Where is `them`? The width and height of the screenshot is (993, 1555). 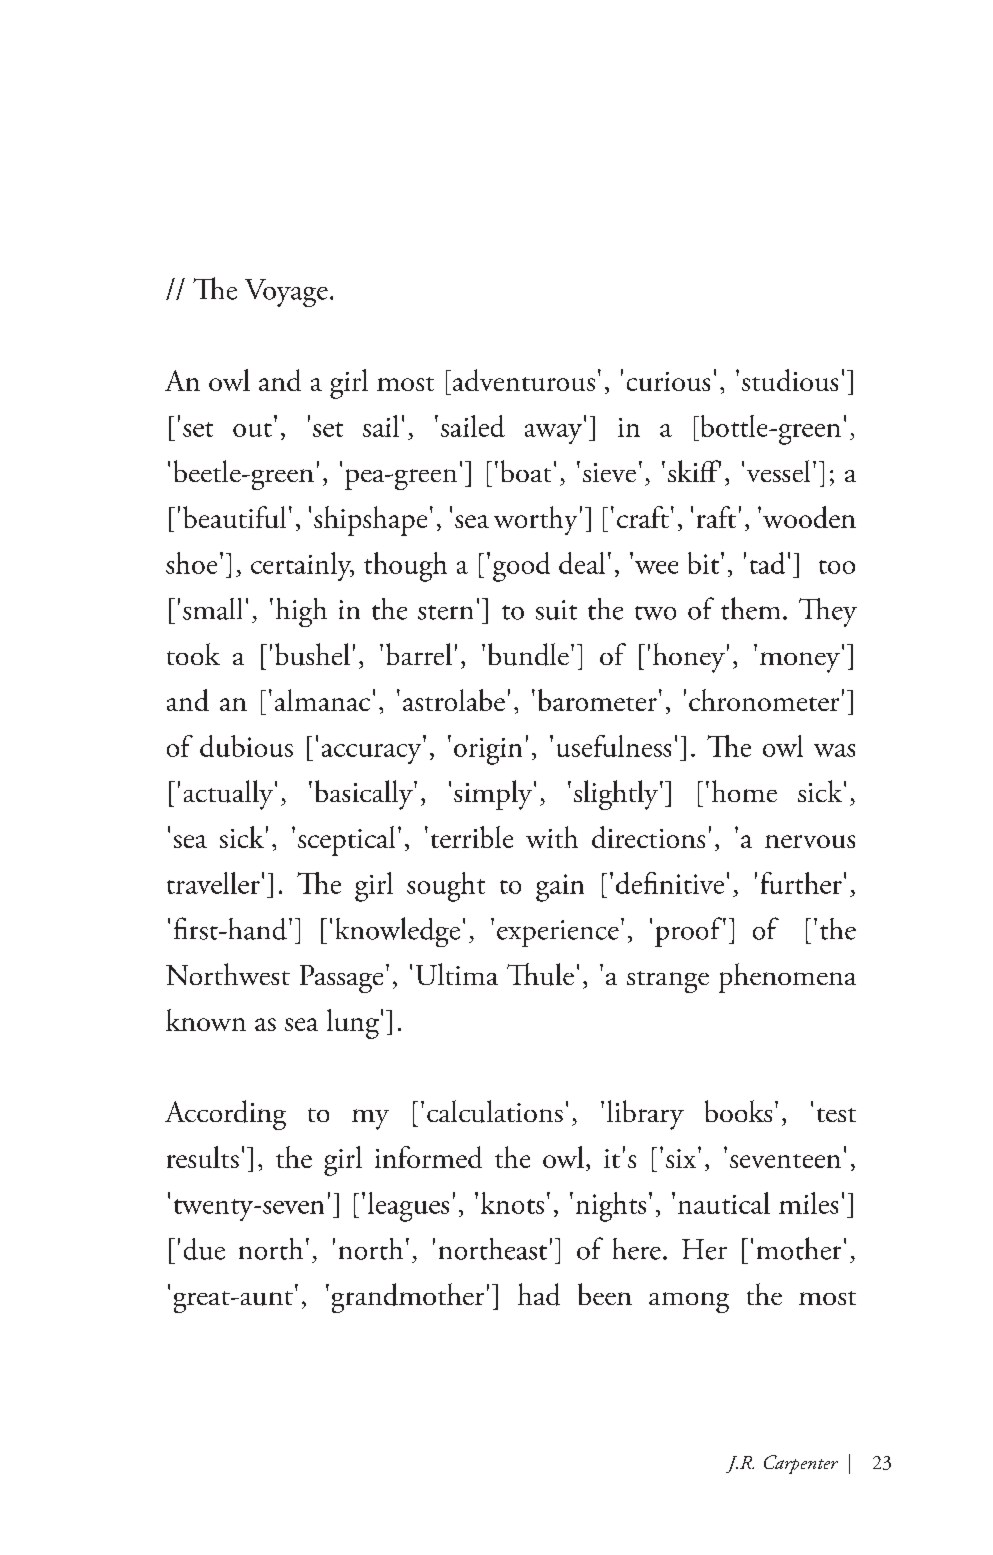 them is located at coordinates (750, 608).
